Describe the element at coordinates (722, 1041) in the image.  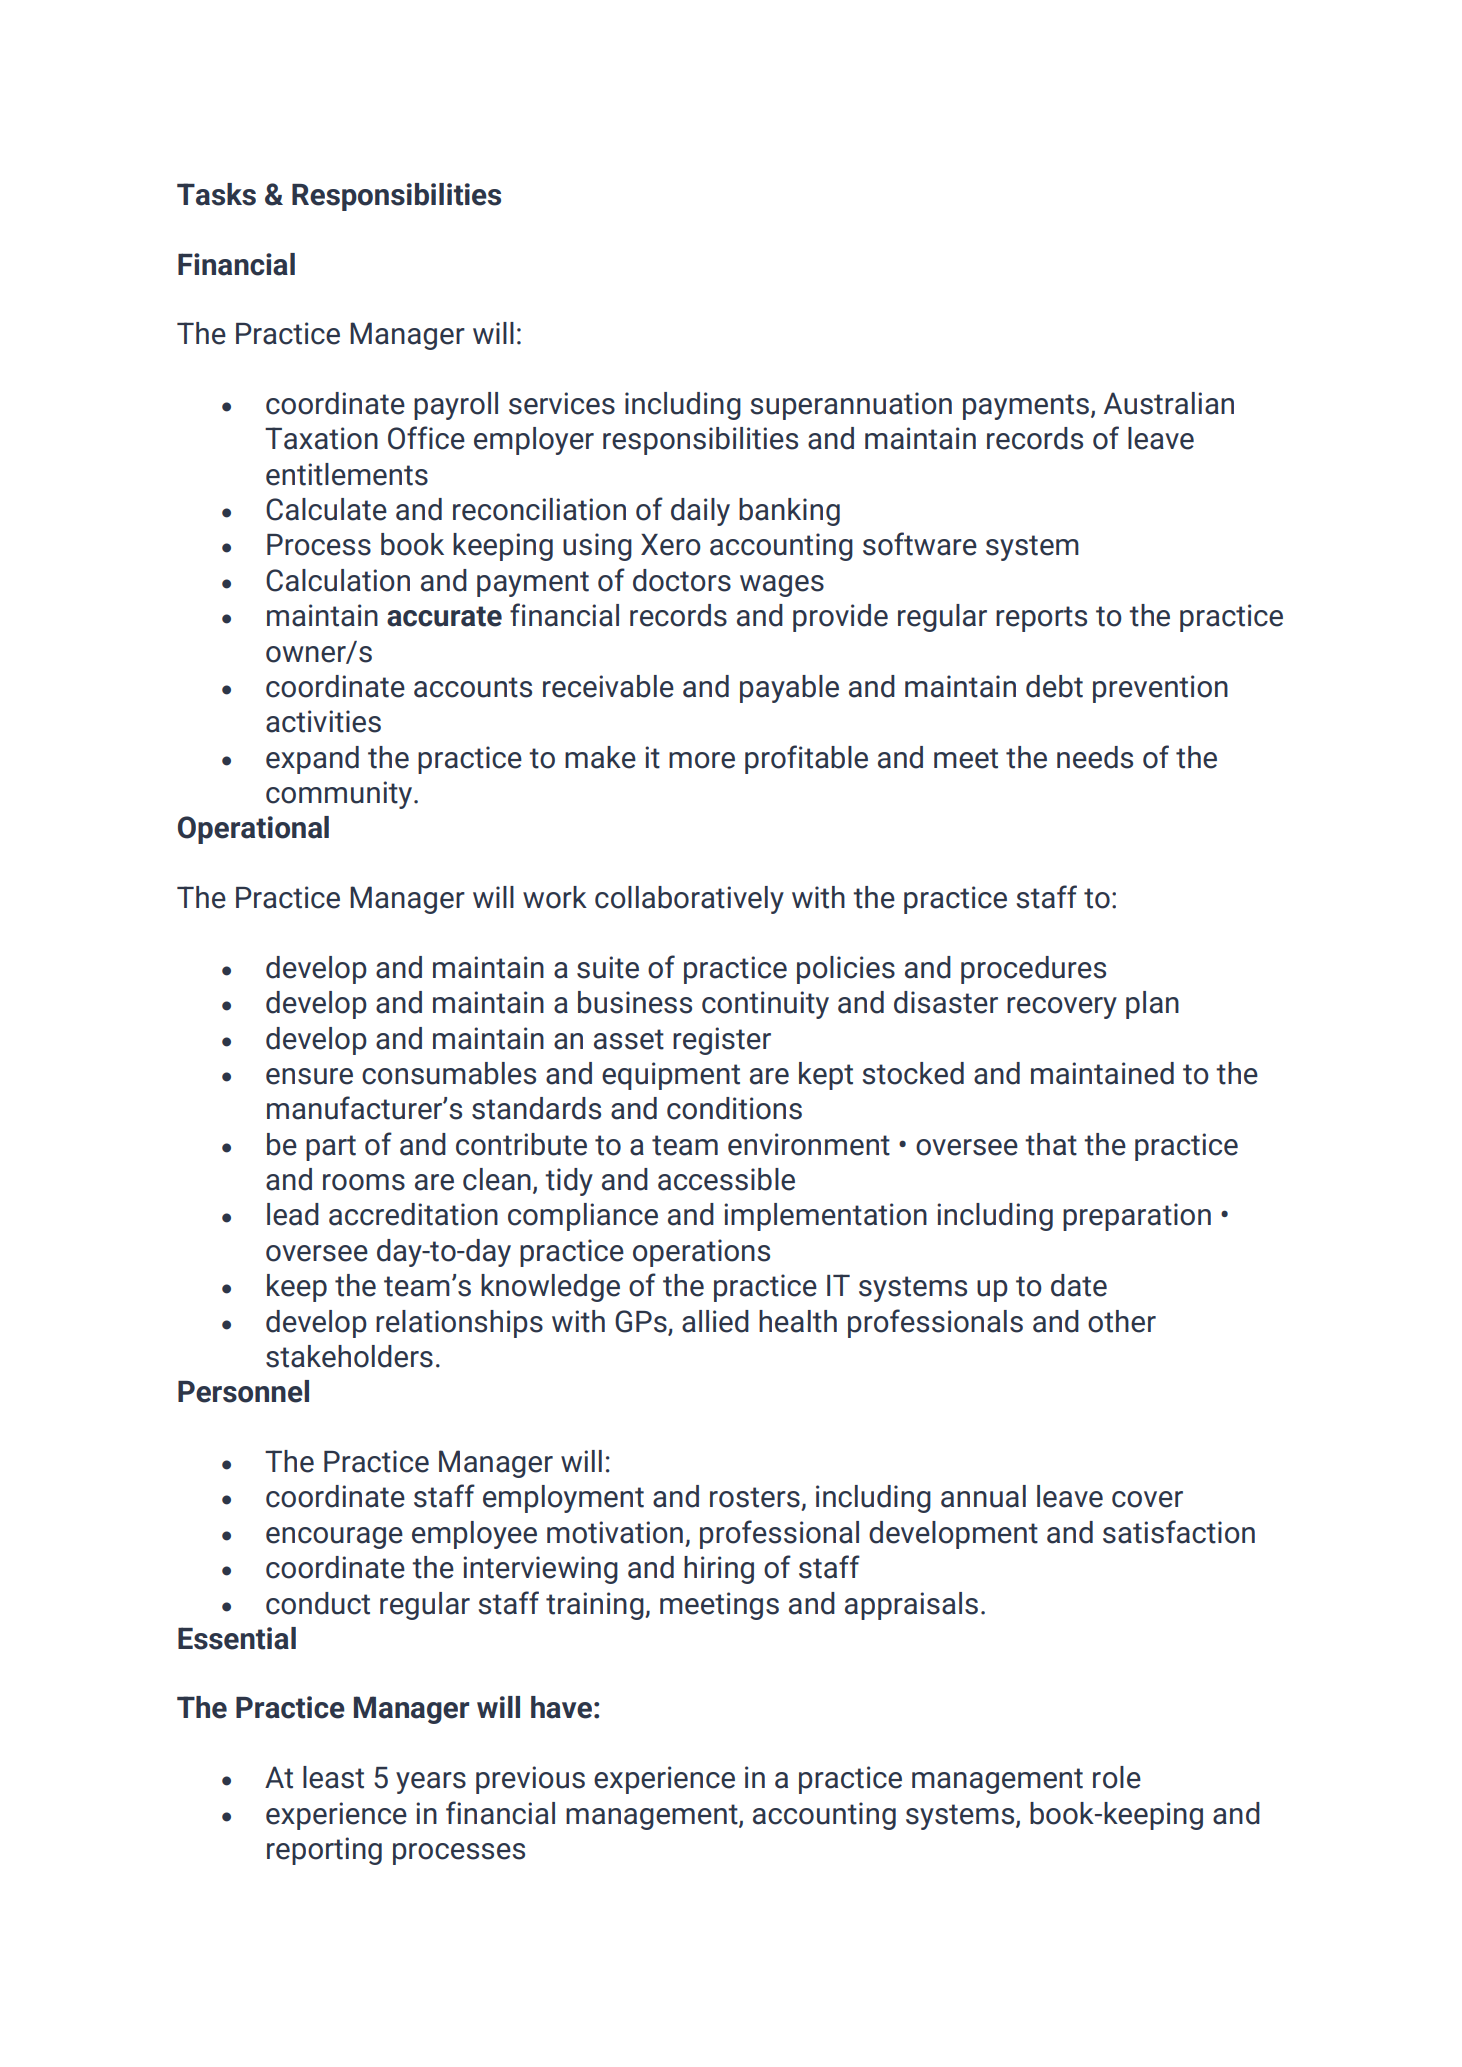
I see `register` at that location.
